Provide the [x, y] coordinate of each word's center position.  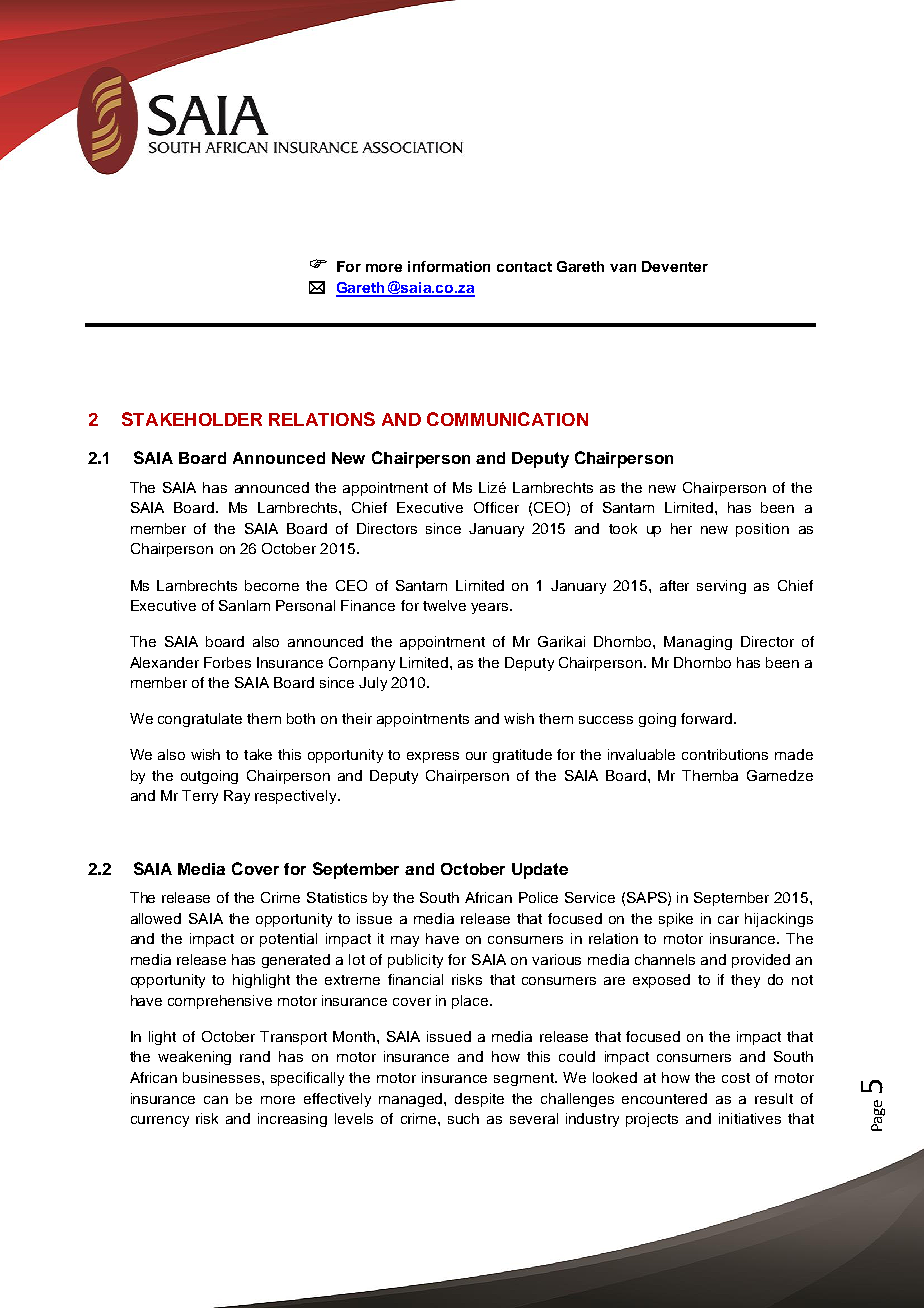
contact [524, 267]
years [491, 608]
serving [721, 587]
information [449, 266]
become [272, 585]
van [623, 268]
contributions [725, 754]
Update [540, 871]
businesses [223, 1077]
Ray [237, 797]
